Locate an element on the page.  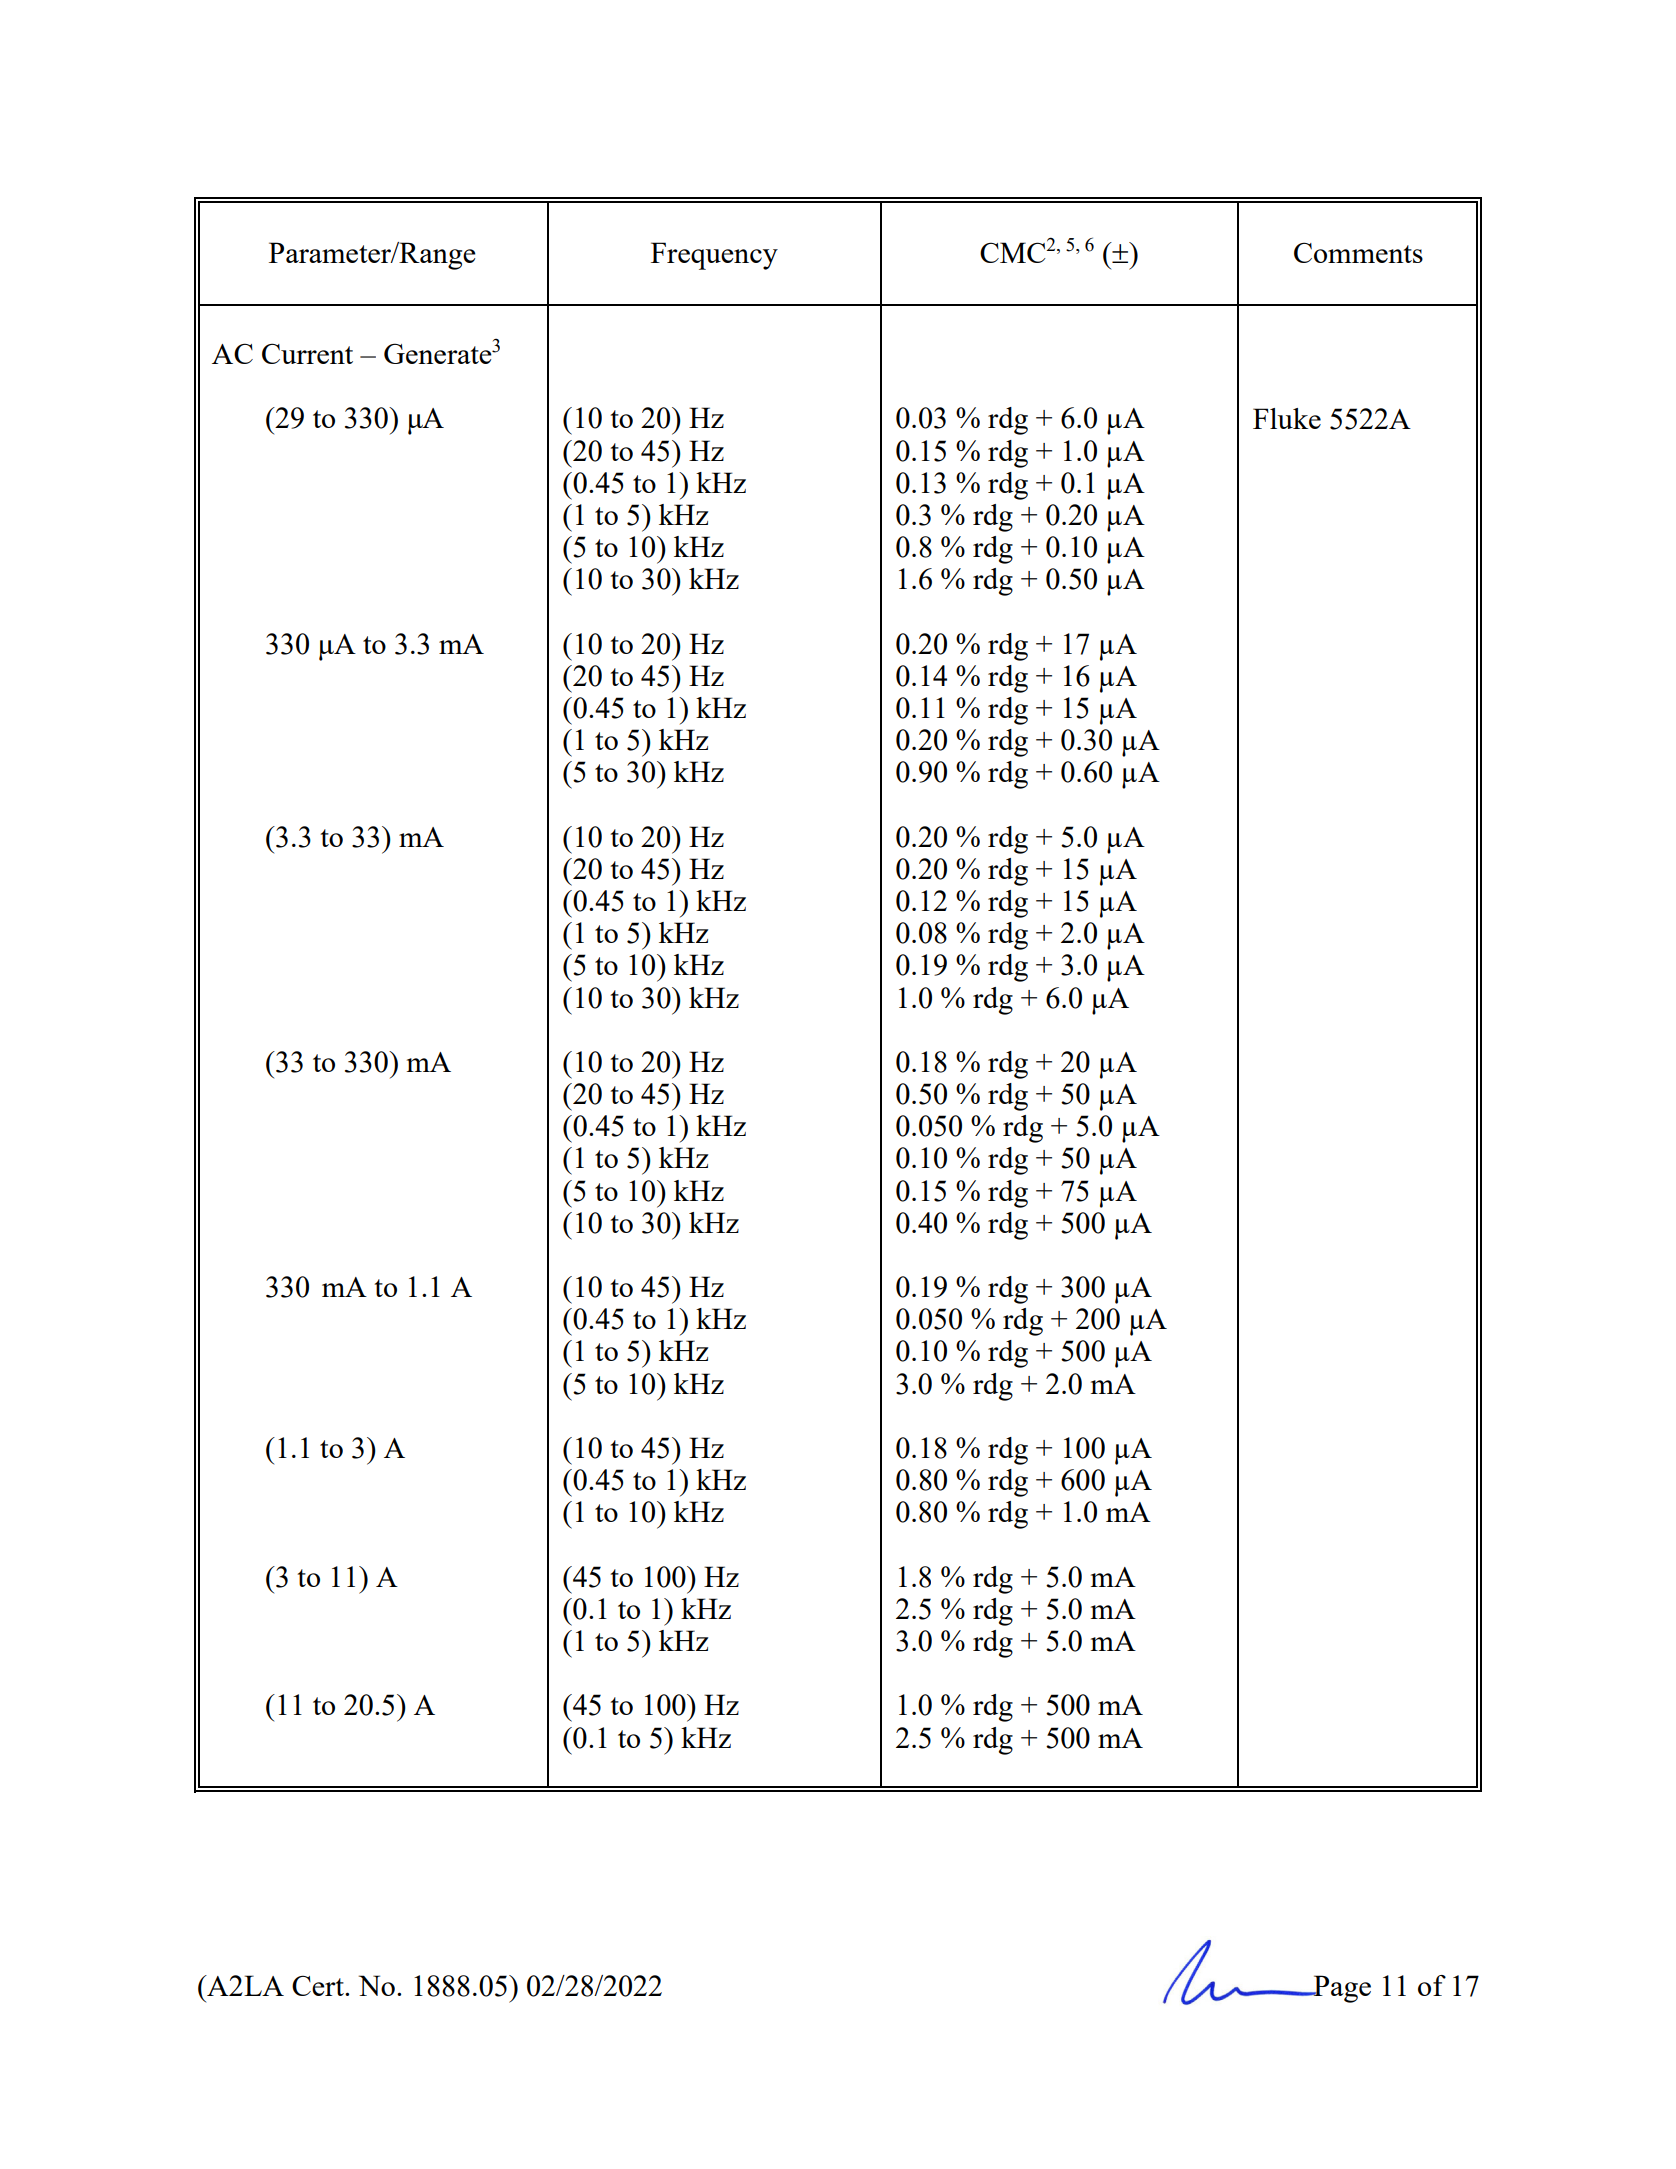
Cert is located at coordinates (319, 1985).
